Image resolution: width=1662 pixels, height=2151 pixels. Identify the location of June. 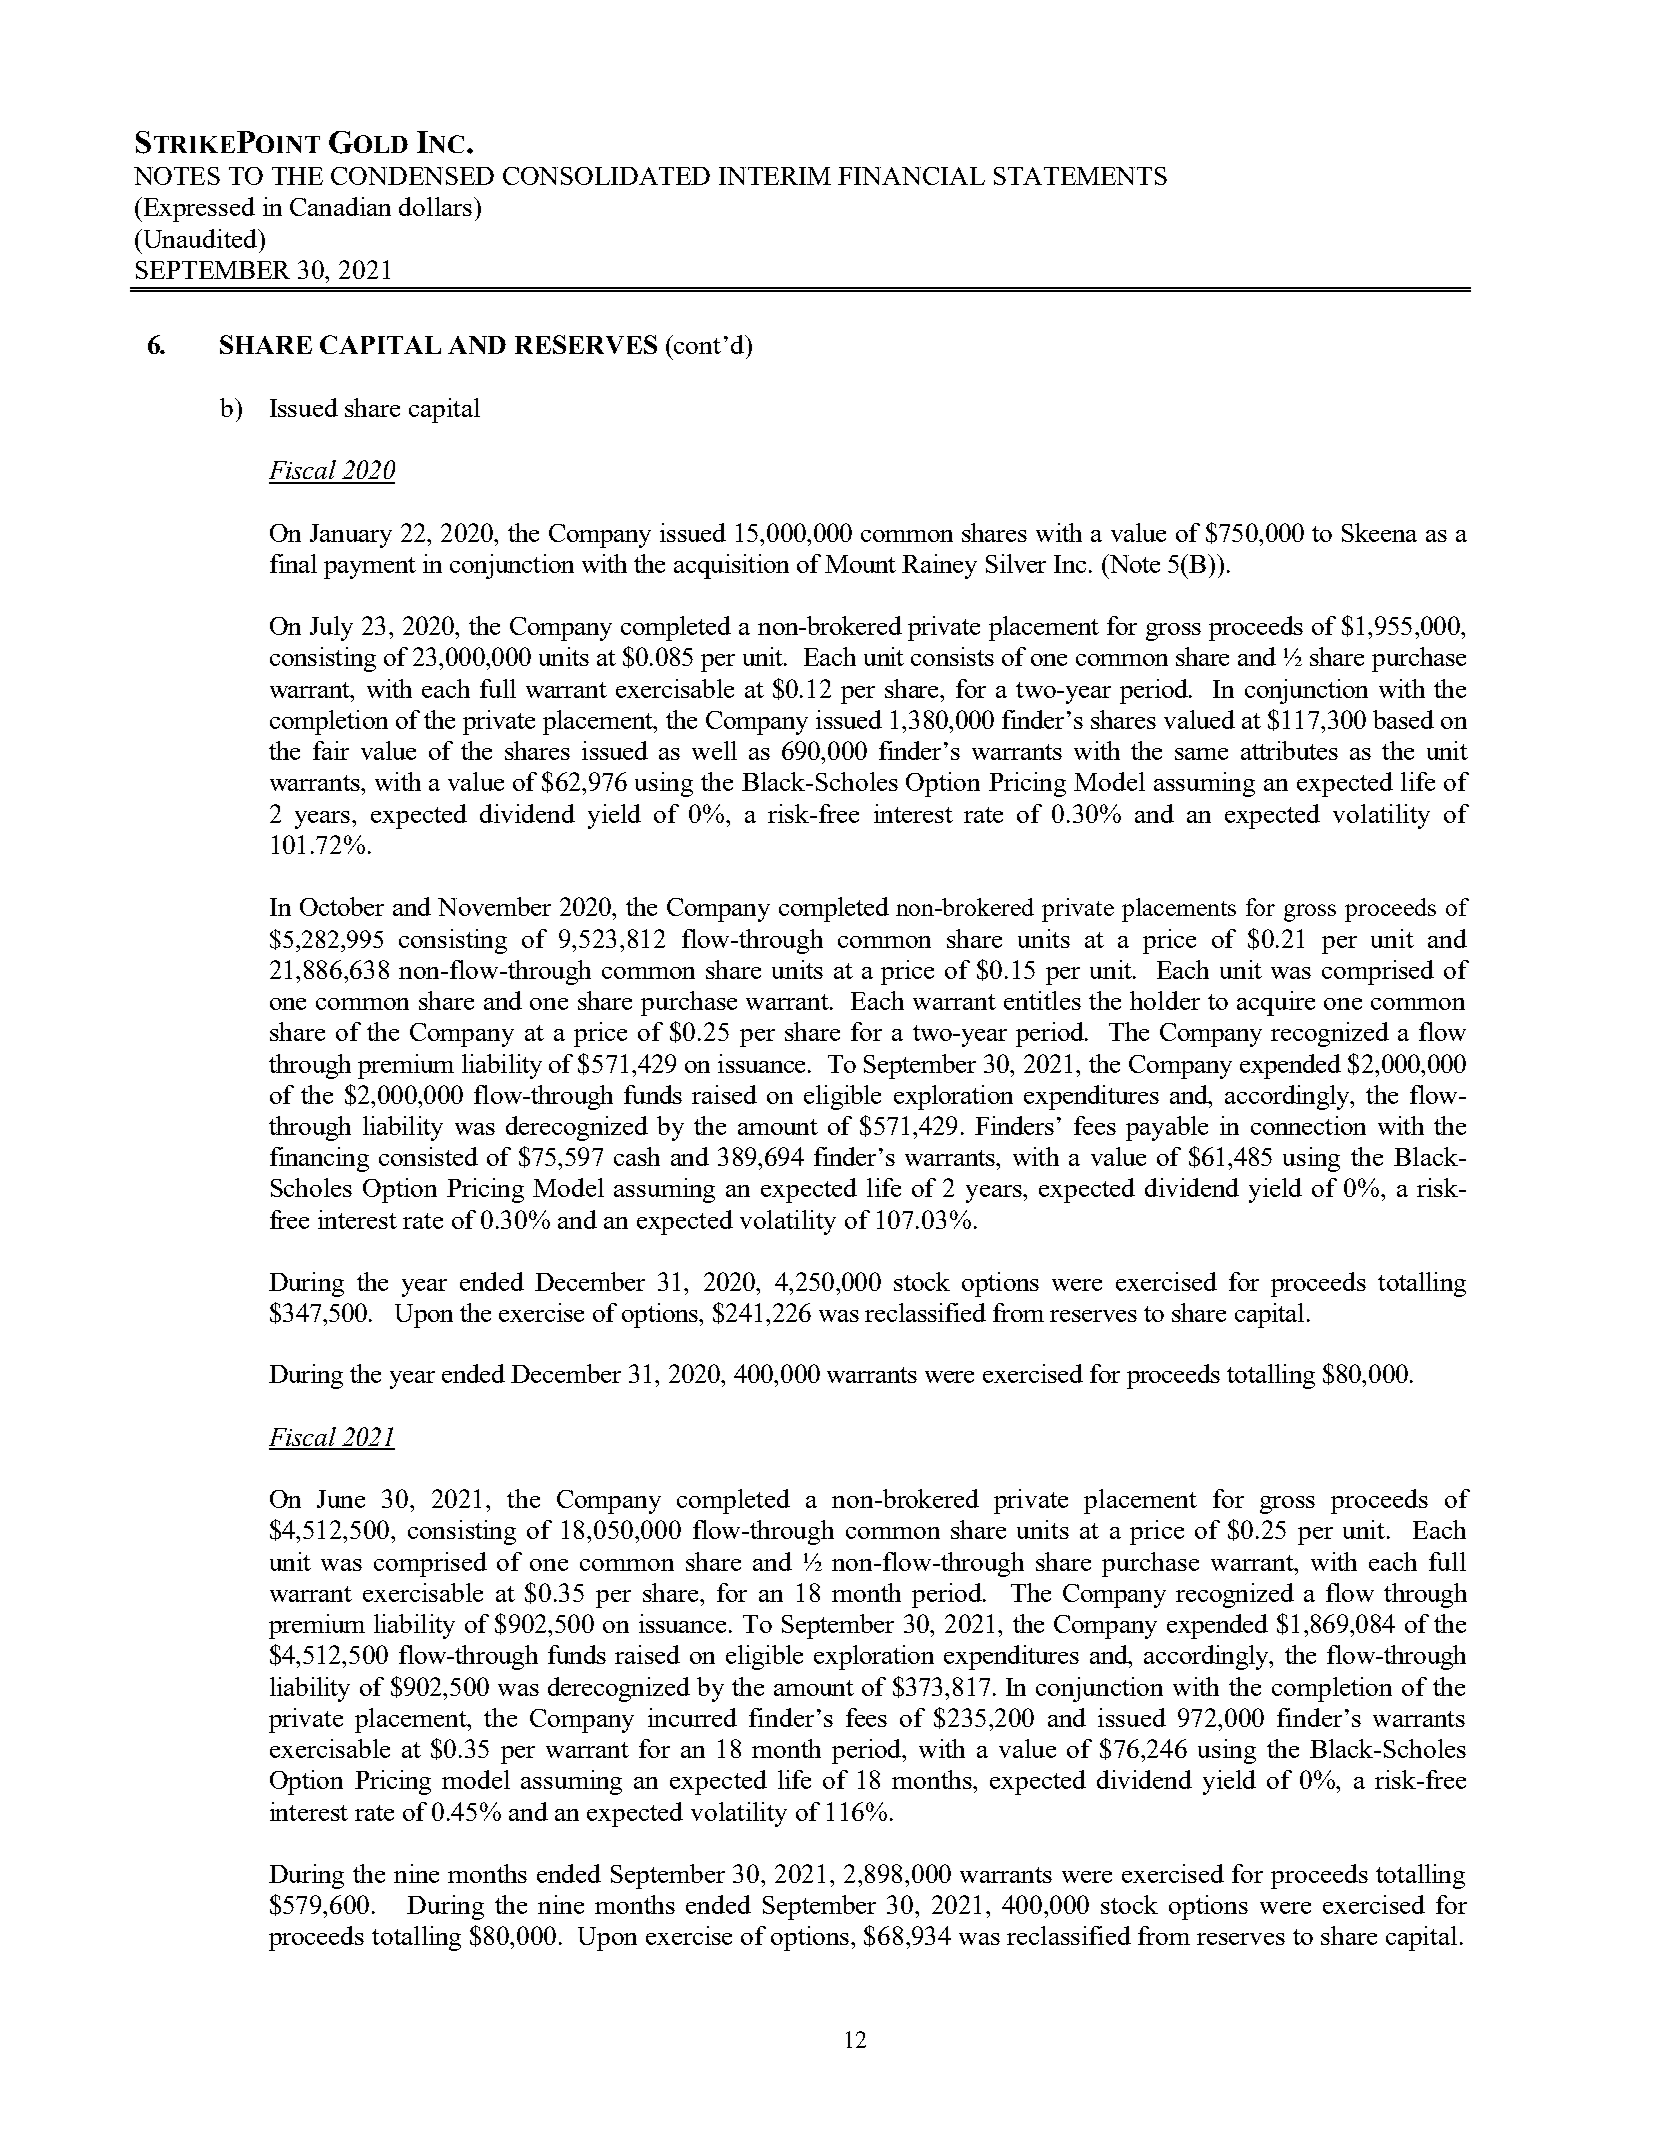
(341, 1499).
